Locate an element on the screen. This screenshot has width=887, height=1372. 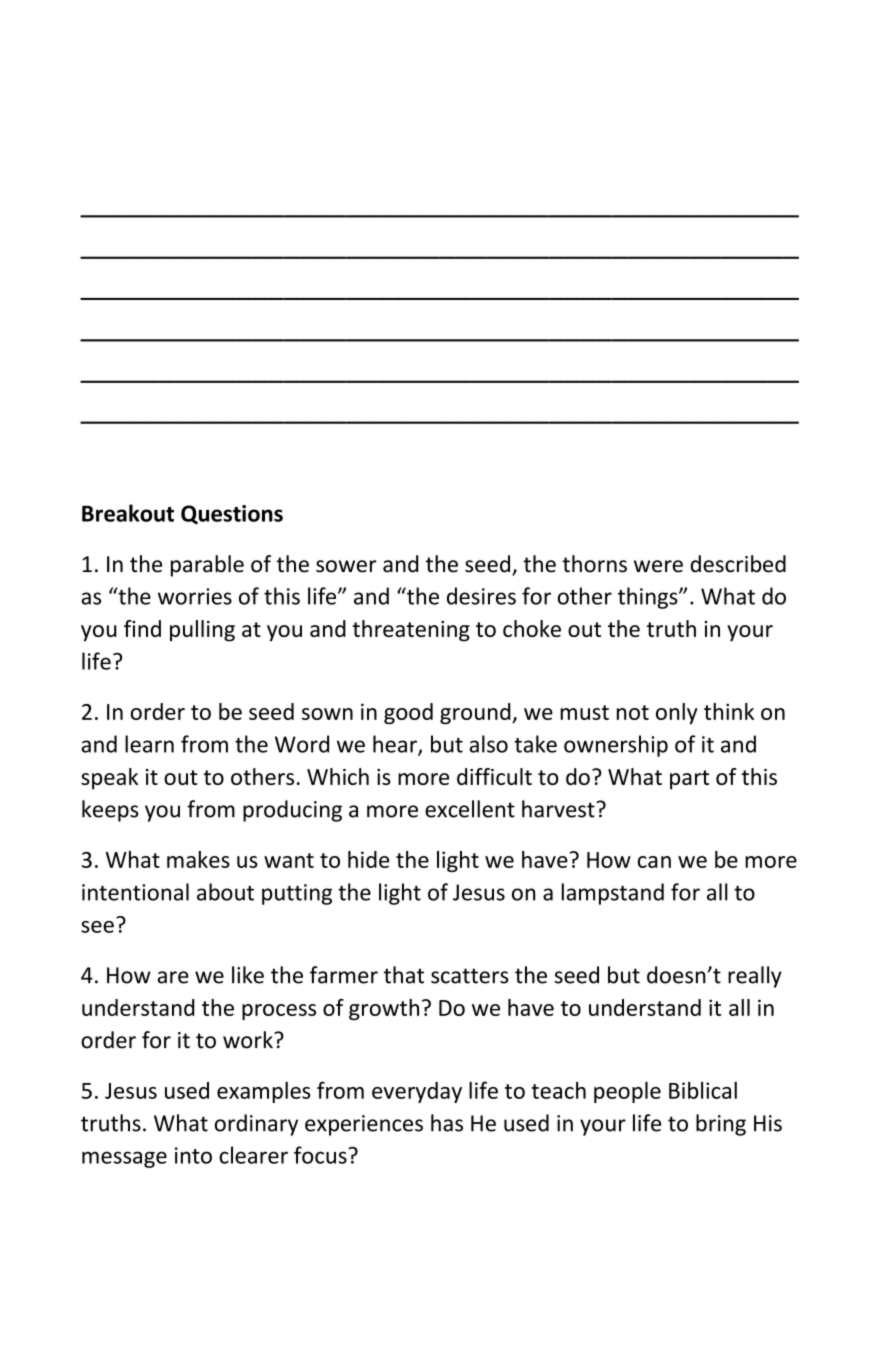
into is located at coordinates (193, 1155).
